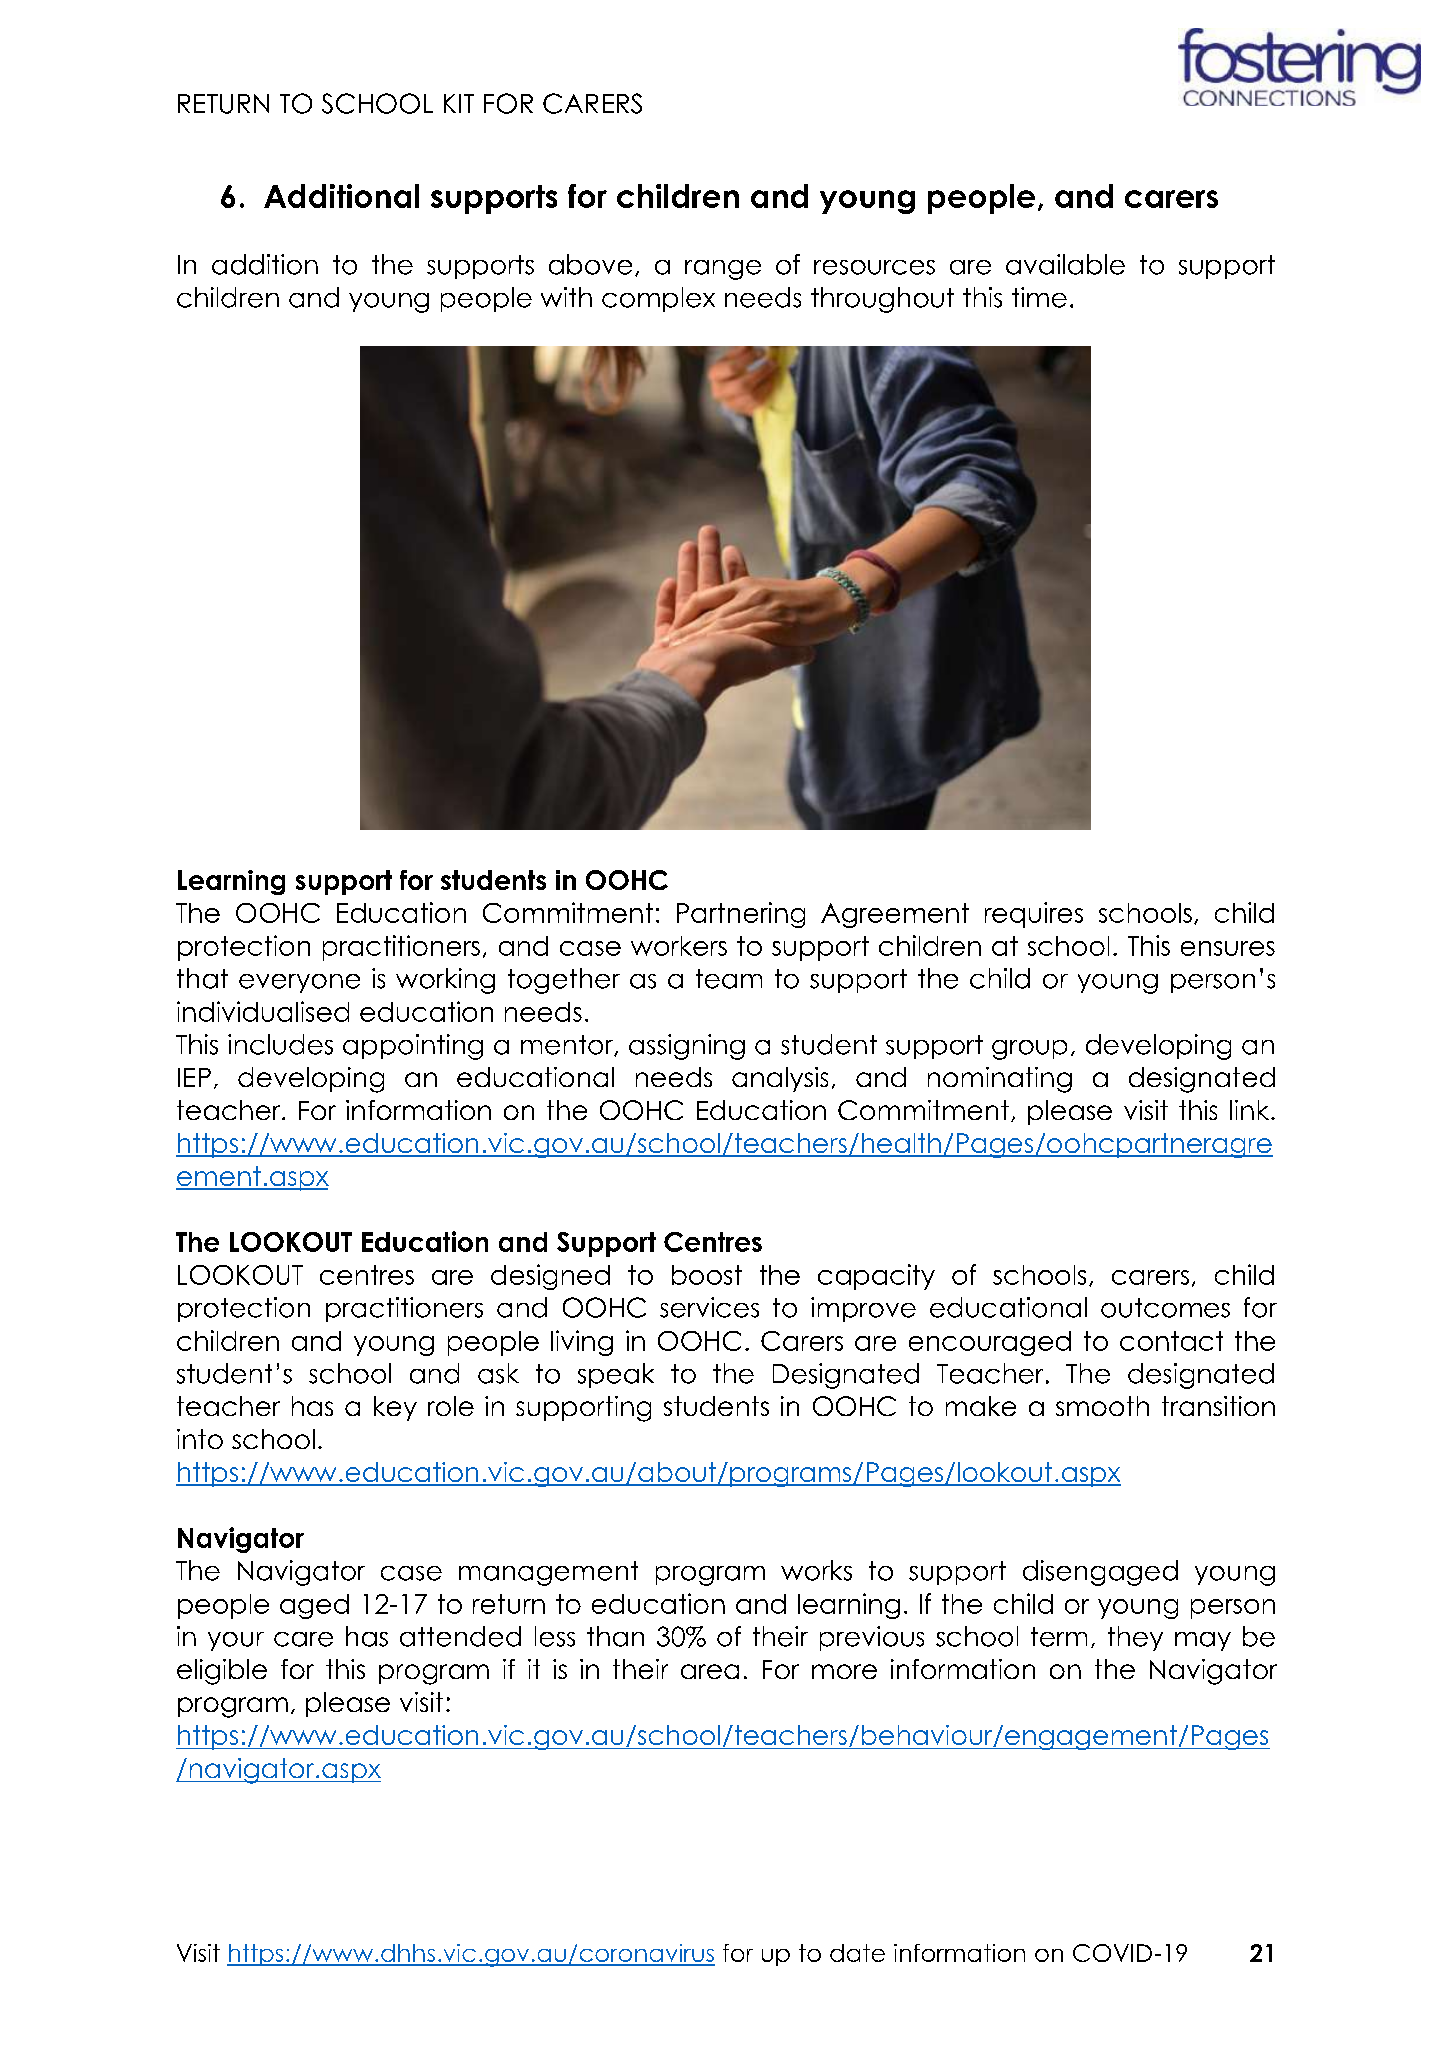 This screenshot has width=1452, height=2053. What do you see at coordinates (459, 103) in the screenshot?
I see `KIT` at bounding box center [459, 103].
